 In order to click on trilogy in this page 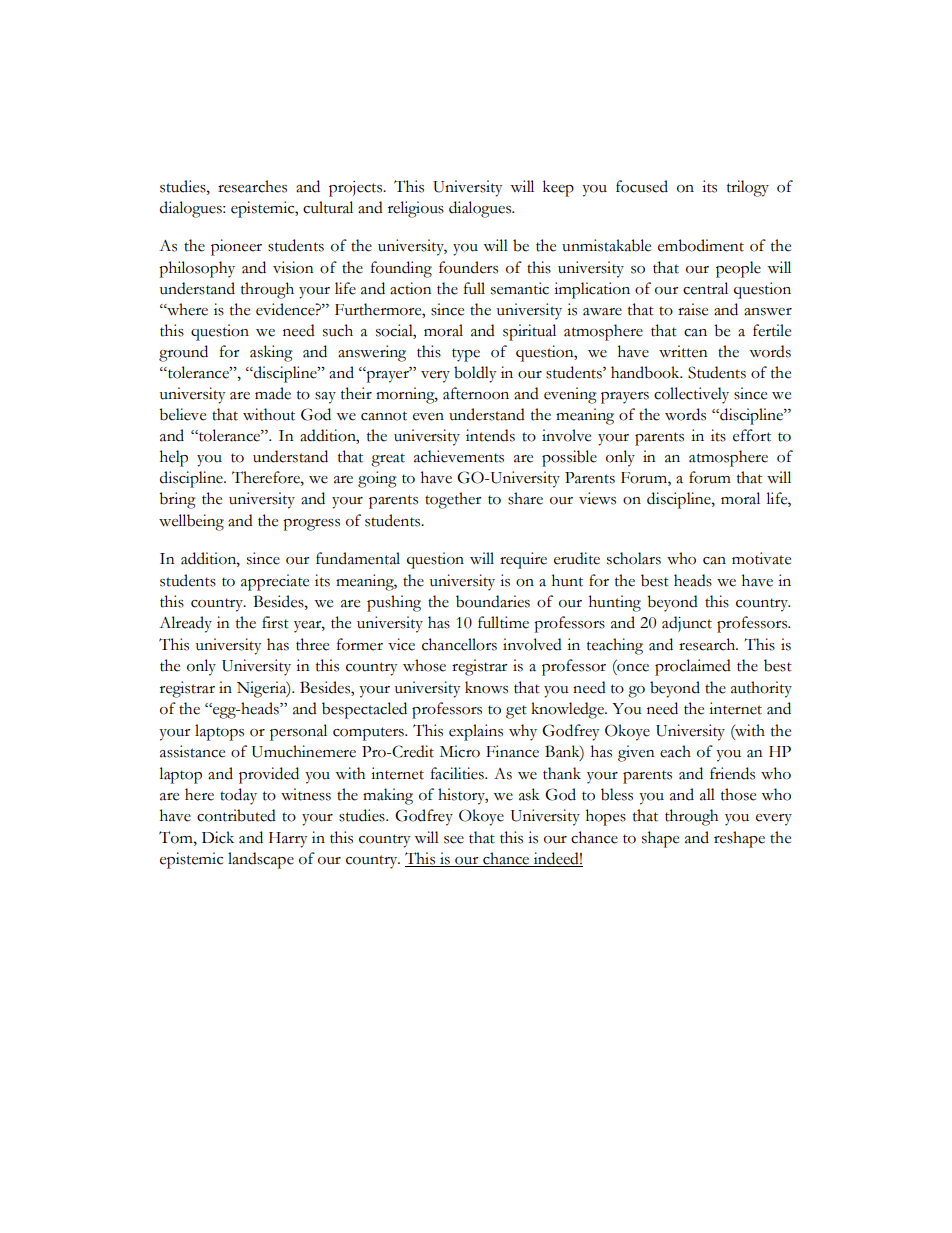, I will do `click(748, 188)`.
